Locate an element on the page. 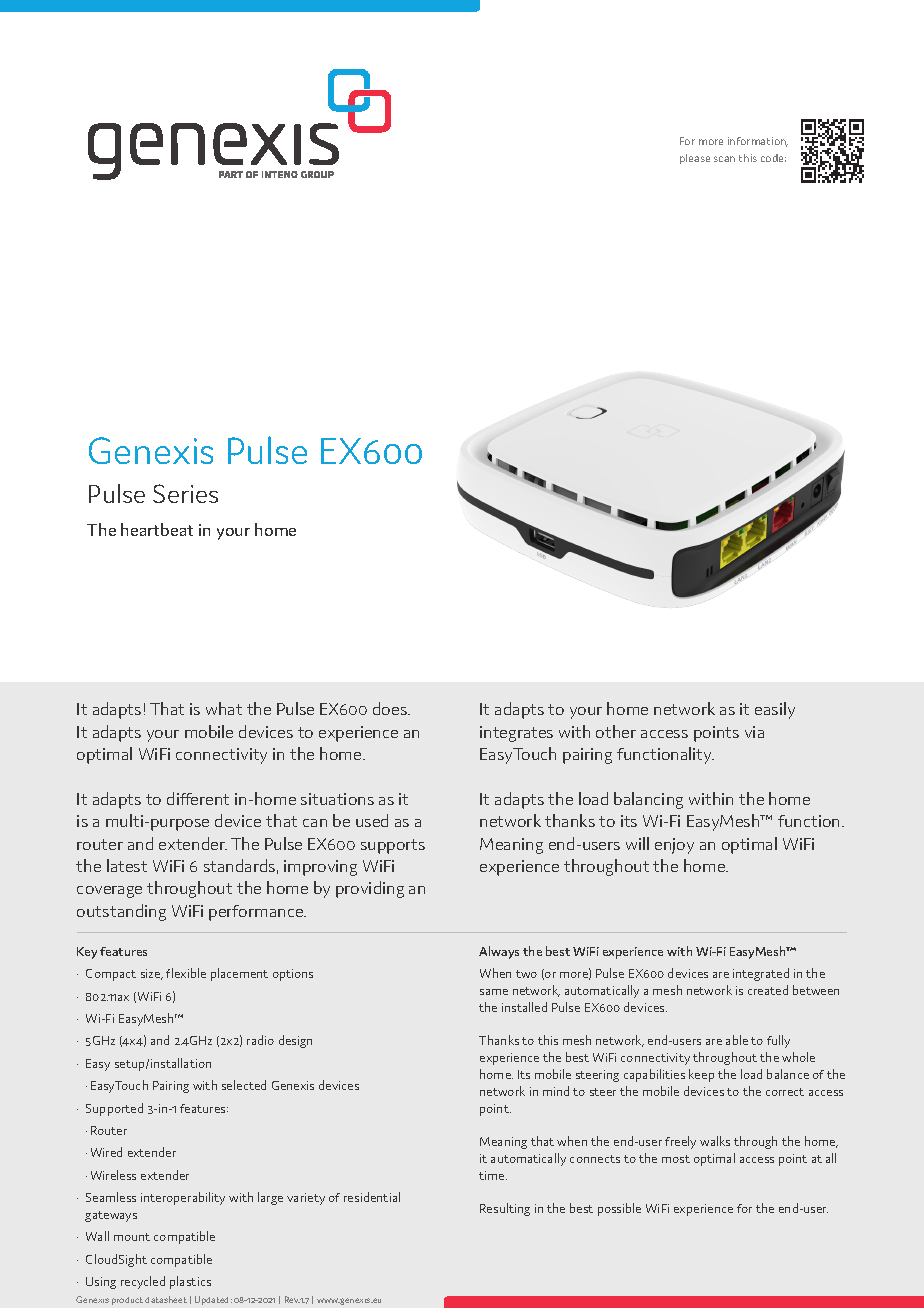 This document has height=1308, width=924. scan is located at coordinates (724, 159).
